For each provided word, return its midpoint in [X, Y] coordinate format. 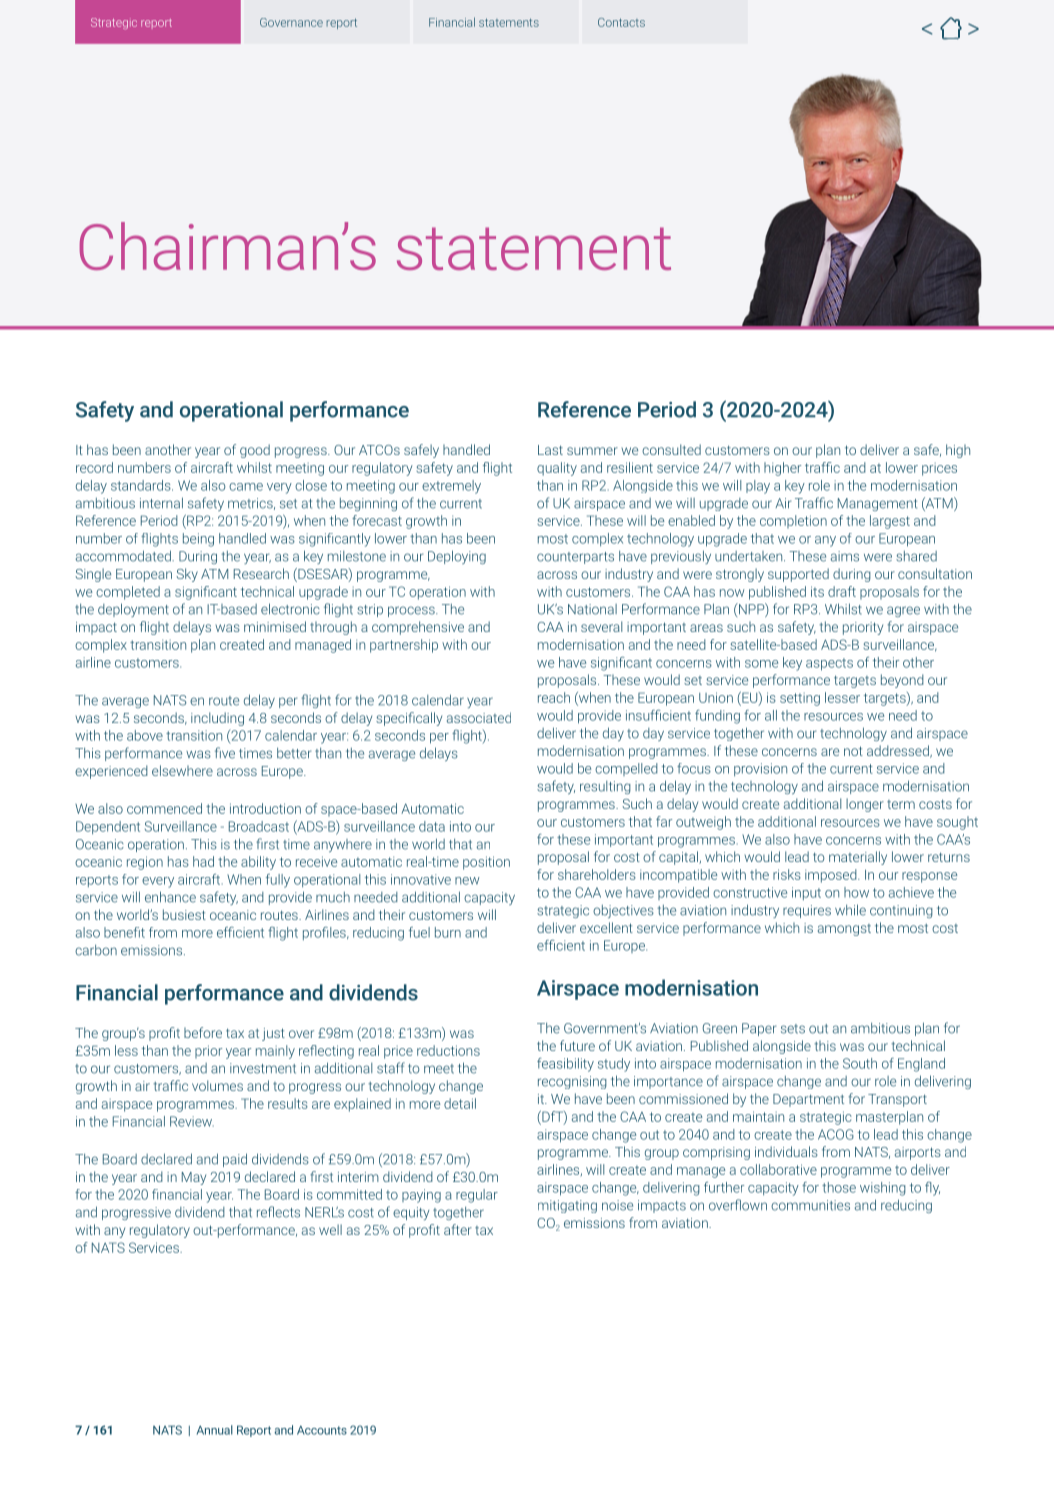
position [486, 863]
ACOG [836, 1134]
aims [845, 556]
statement [534, 248]
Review [192, 1121]
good [255, 451]
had [203, 861]
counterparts [575, 558]
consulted [671, 449]
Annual [215, 1430]
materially [858, 858]
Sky [187, 575]
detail [460, 1103]
